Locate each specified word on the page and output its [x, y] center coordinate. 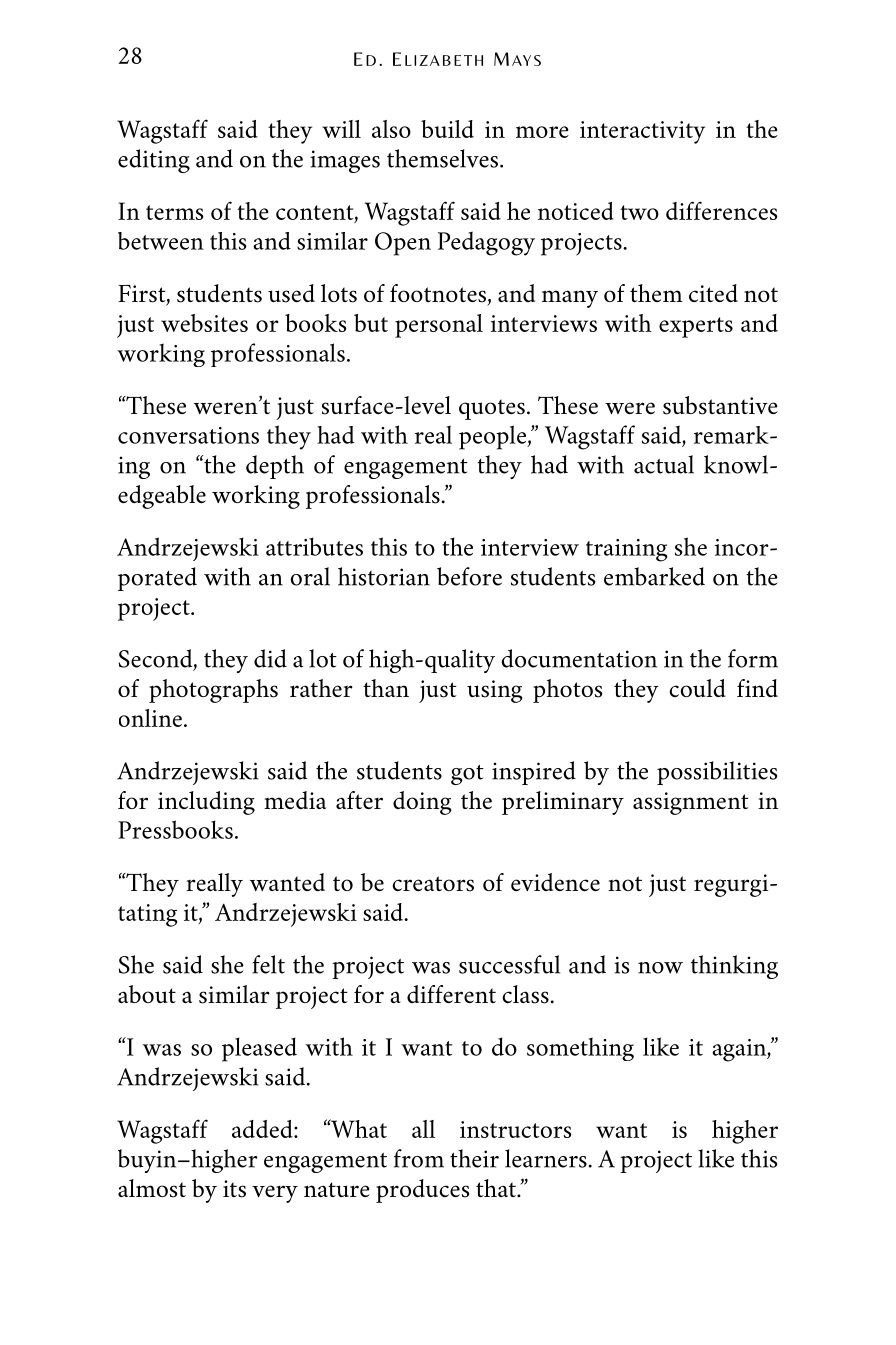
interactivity [642, 132]
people [494, 437]
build [447, 129]
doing [422, 803]
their [474, 1158]
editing [154, 161]
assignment [691, 803]
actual [664, 464]
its [234, 1189]
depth [275, 467]
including [206, 803]
